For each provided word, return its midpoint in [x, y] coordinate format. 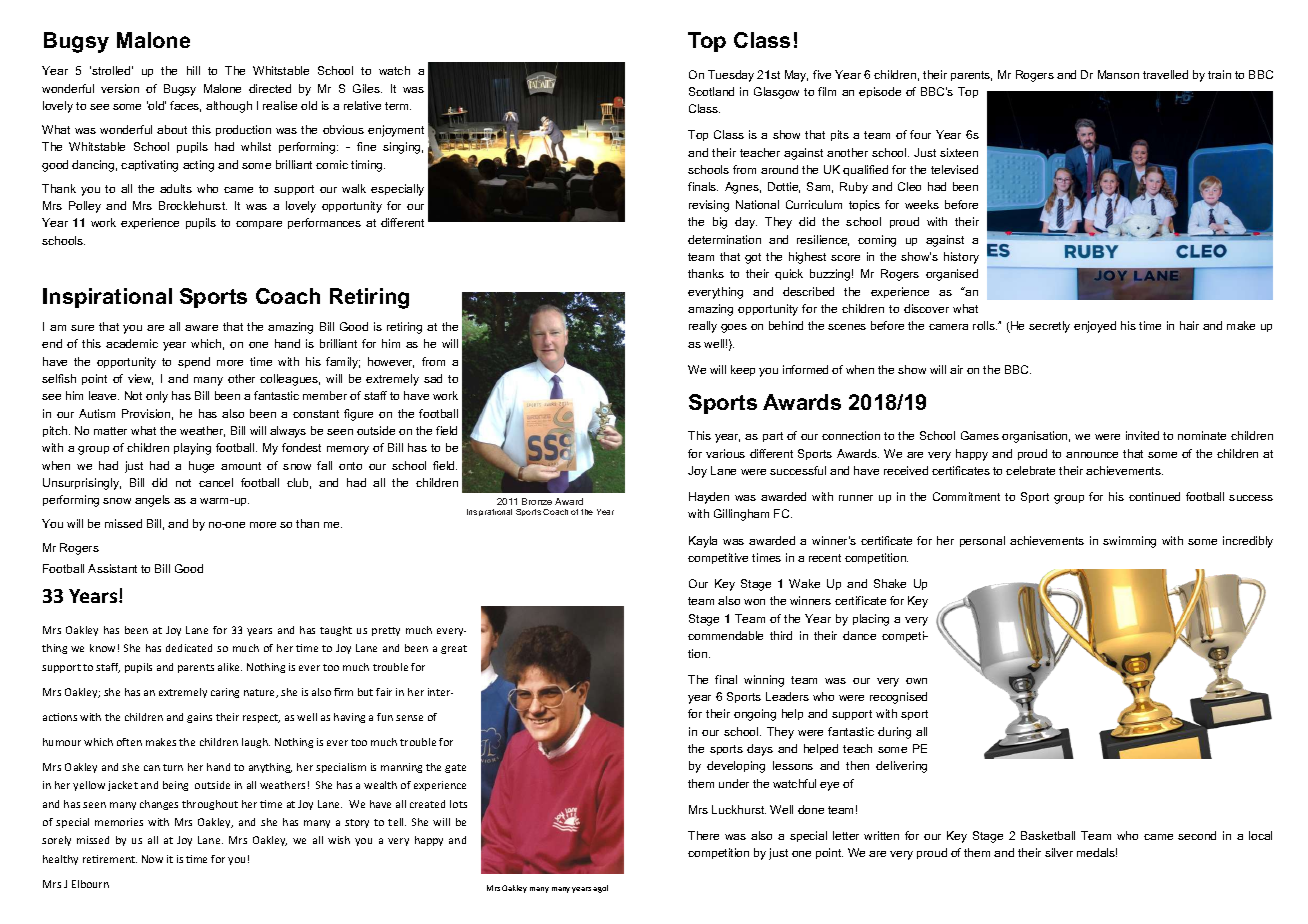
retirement [110, 859]
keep [743, 370]
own [916, 681]
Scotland [711, 91]
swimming [1129, 542]
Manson [1118, 74]
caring [225, 693]
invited [1142, 435]
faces [185, 106]
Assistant [112, 568]
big [720, 223]
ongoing [755, 715]
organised [952, 275]
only [157, 397]
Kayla [703, 542]
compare [259, 225]
